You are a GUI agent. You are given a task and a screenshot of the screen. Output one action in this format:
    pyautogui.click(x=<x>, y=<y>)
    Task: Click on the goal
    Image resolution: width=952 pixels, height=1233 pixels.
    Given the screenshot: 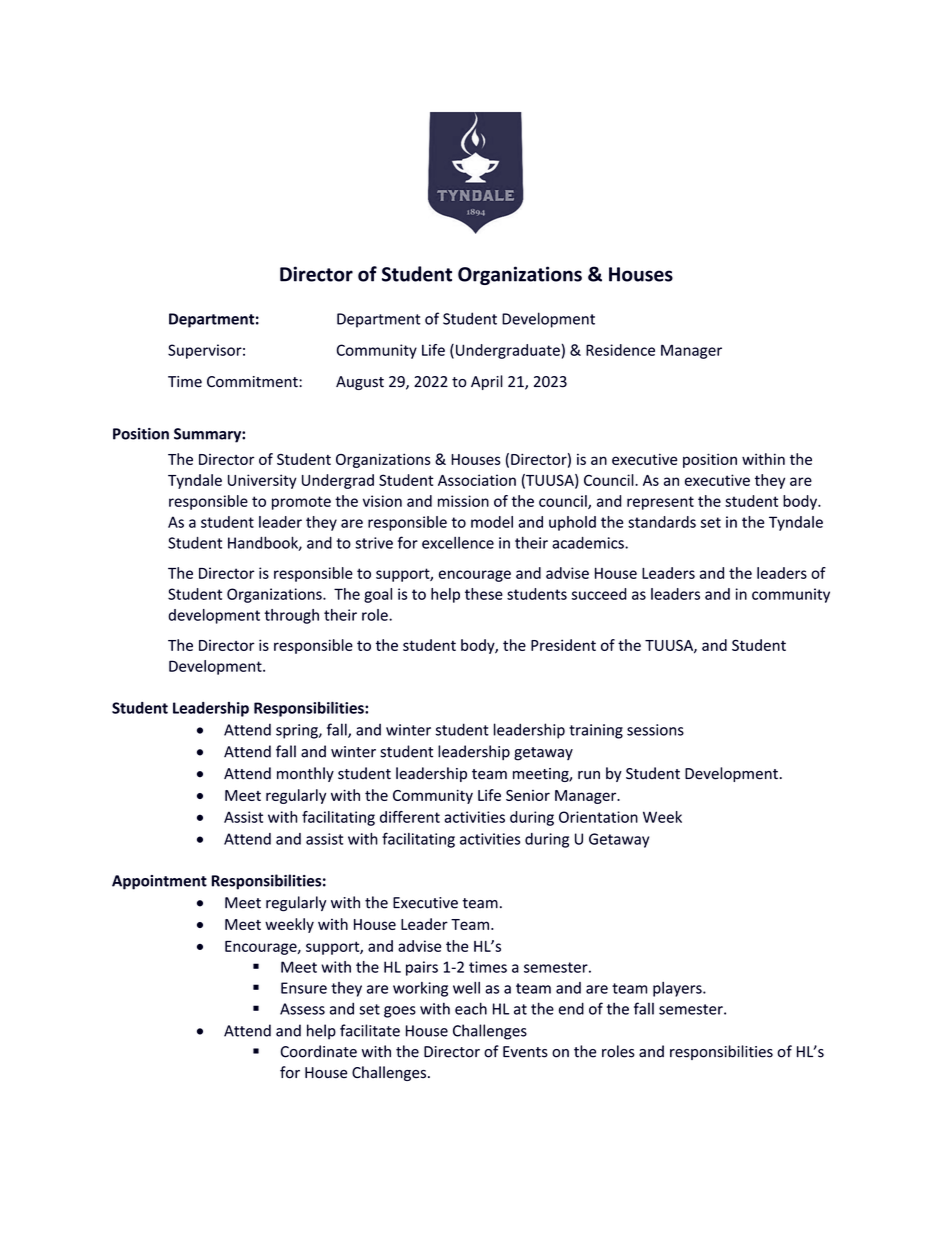 What is the action you would take?
    pyautogui.click(x=378, y=595)
